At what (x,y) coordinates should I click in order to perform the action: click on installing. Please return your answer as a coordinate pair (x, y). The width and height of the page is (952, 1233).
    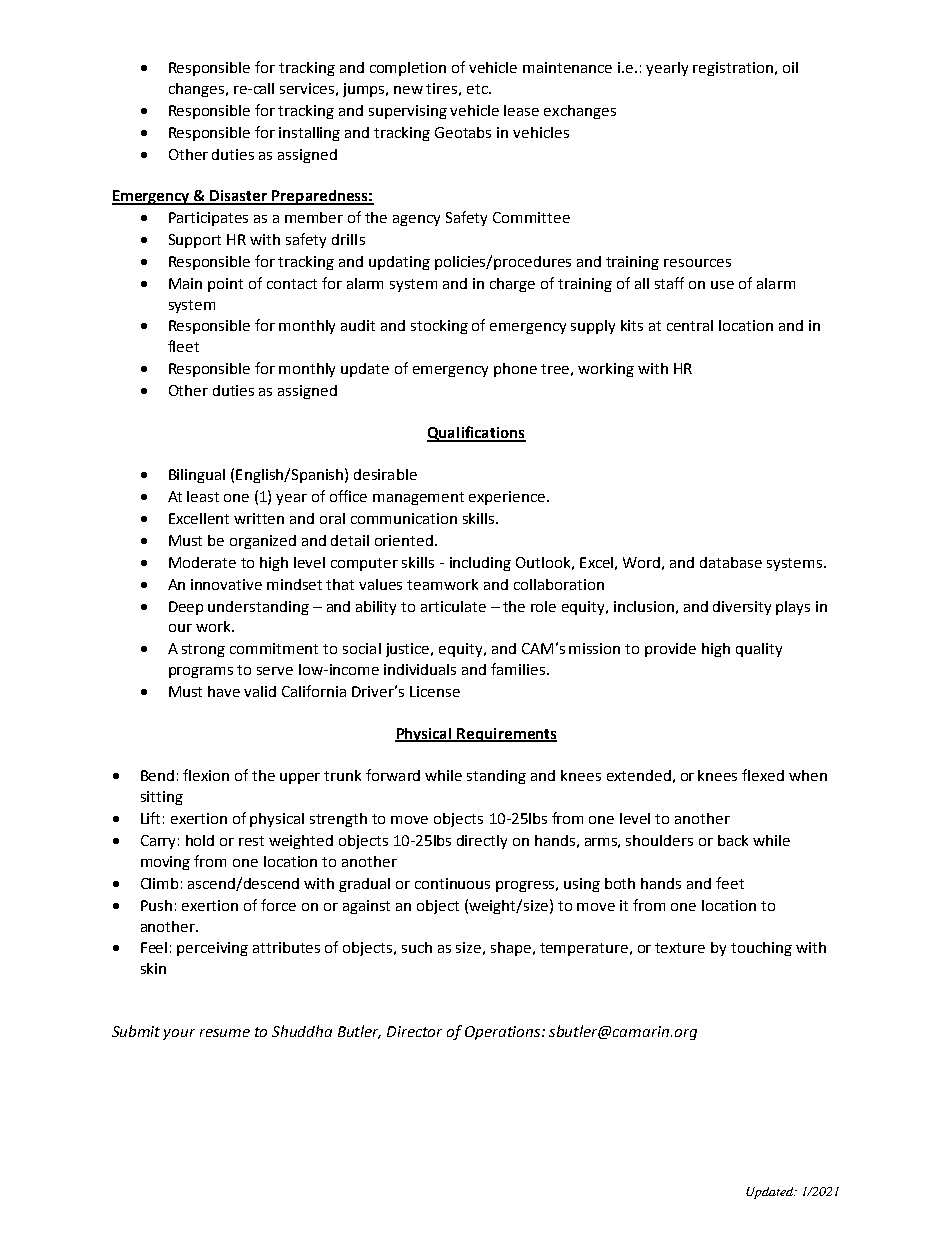
    Looking at the image, I should click on (309, 134).
